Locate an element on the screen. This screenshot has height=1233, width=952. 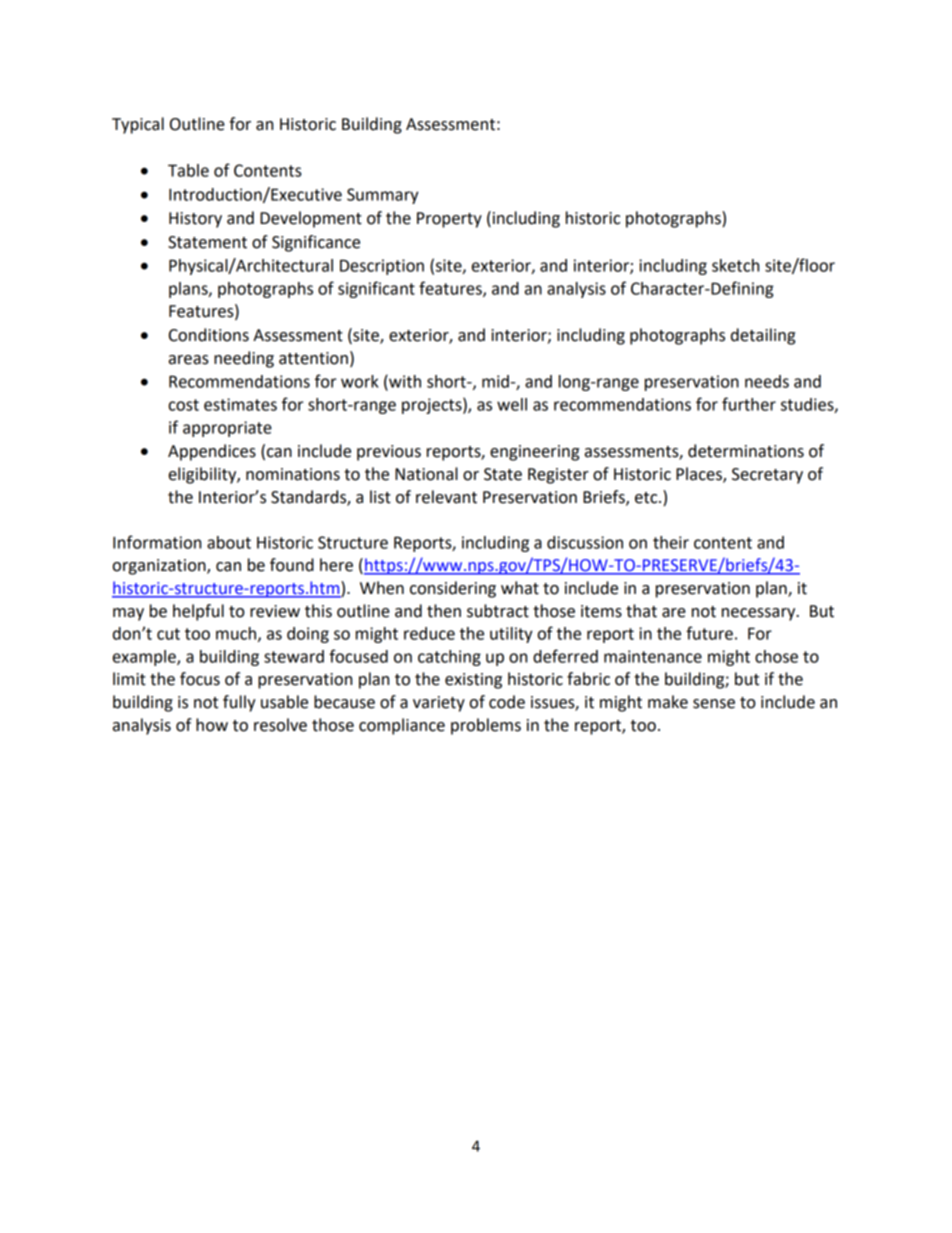
Property is located at coordinates (449, 220).
